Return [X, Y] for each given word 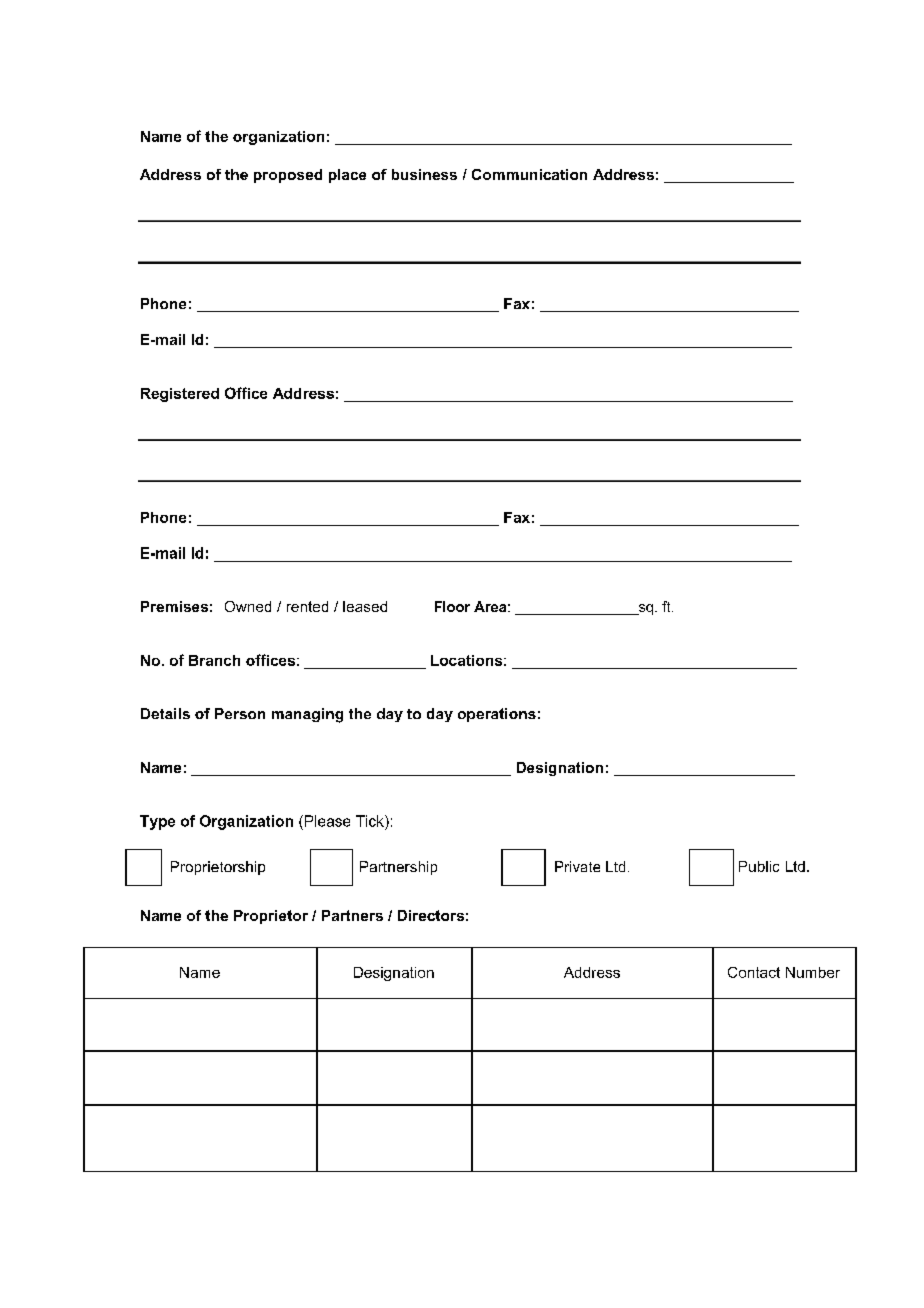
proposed [288, 176]
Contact [754, 972]
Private [577, 866]
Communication [529, 174]
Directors [431, 915]
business [424, 174]
